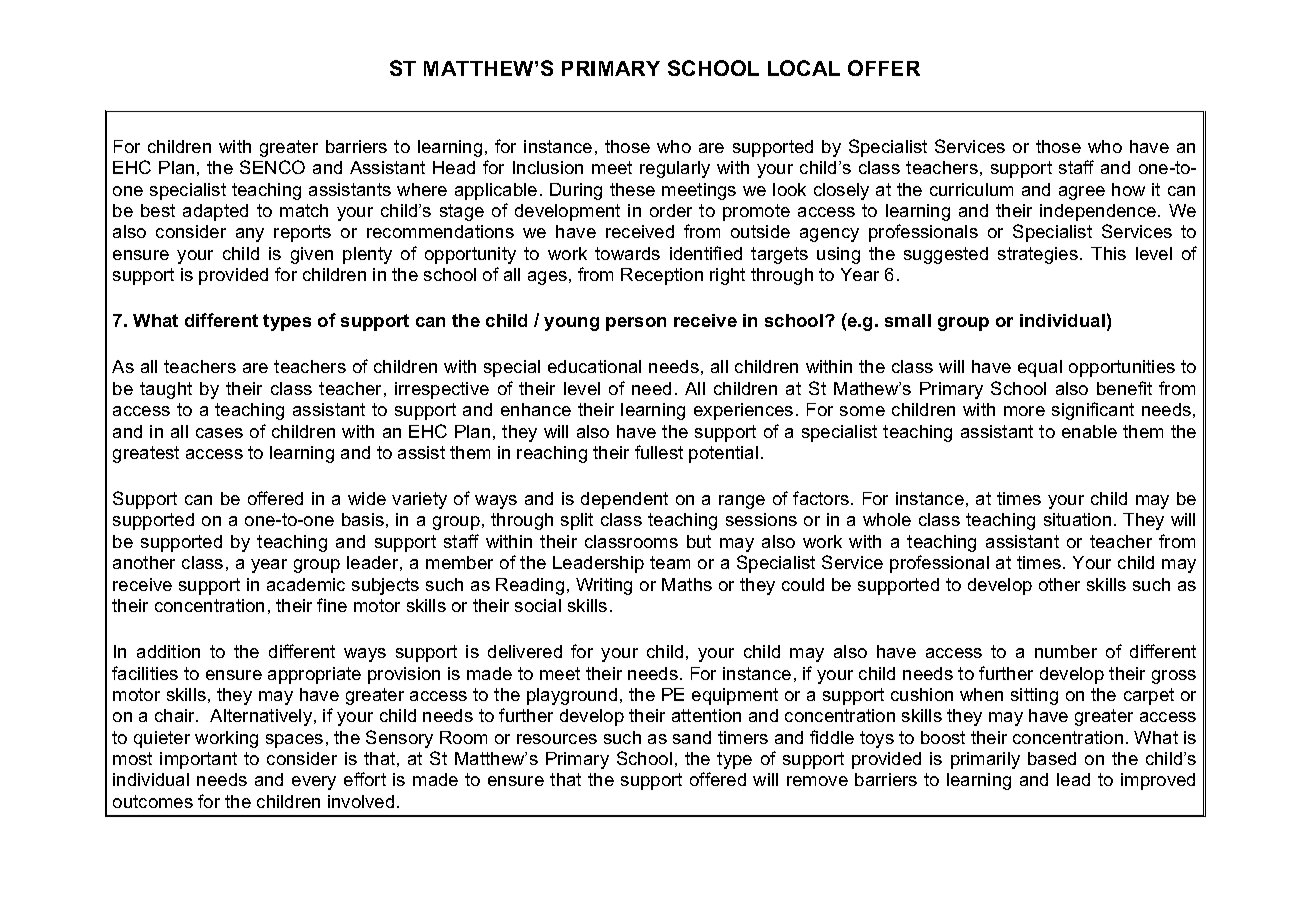 The width and height of the document is (1308, 924). Describe the element at coordinates (454, 167) in the document. I see `Head` at that location.
